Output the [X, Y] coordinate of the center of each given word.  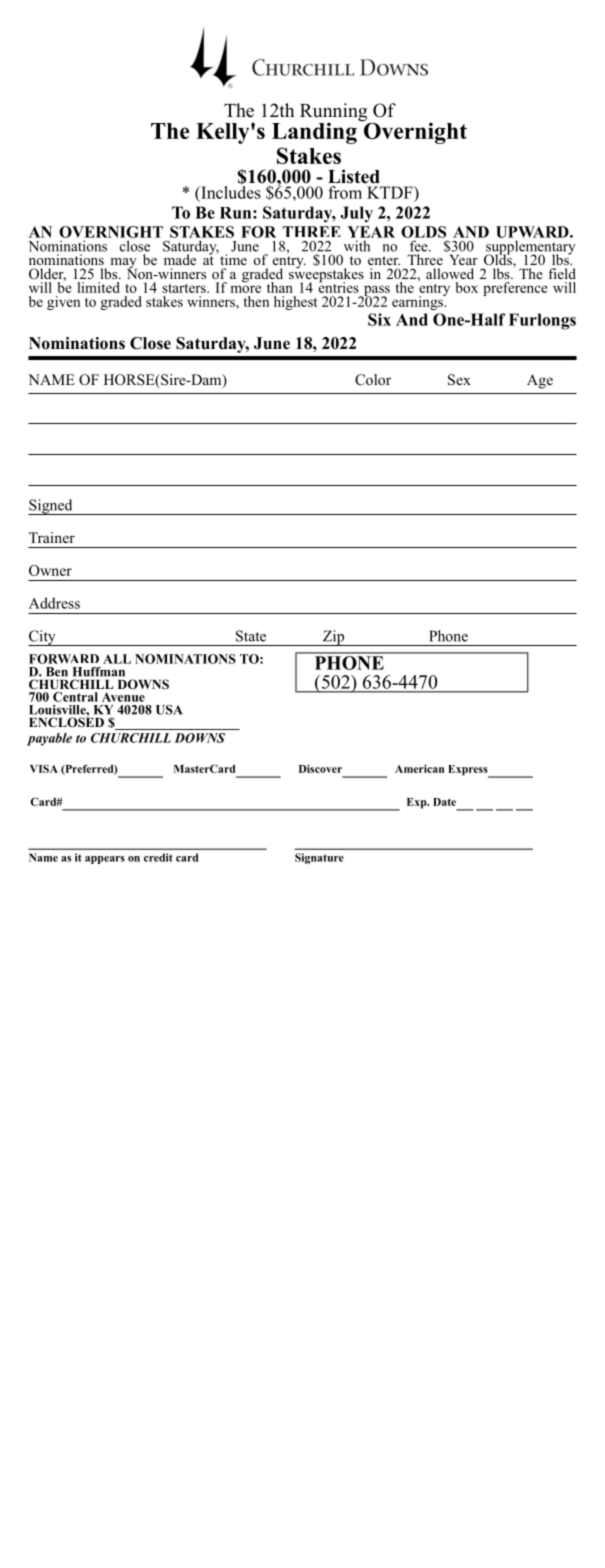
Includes [230, 192]
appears [105, 860]
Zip [333, 638]
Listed [354, 176]
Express [469, 771]
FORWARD [64, 659]
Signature [319, 858]
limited [98, 287]
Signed [51, 507]
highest [296, 303]
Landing [314, 133]
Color [373, 380]
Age [540, 381]
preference [515, 289]
